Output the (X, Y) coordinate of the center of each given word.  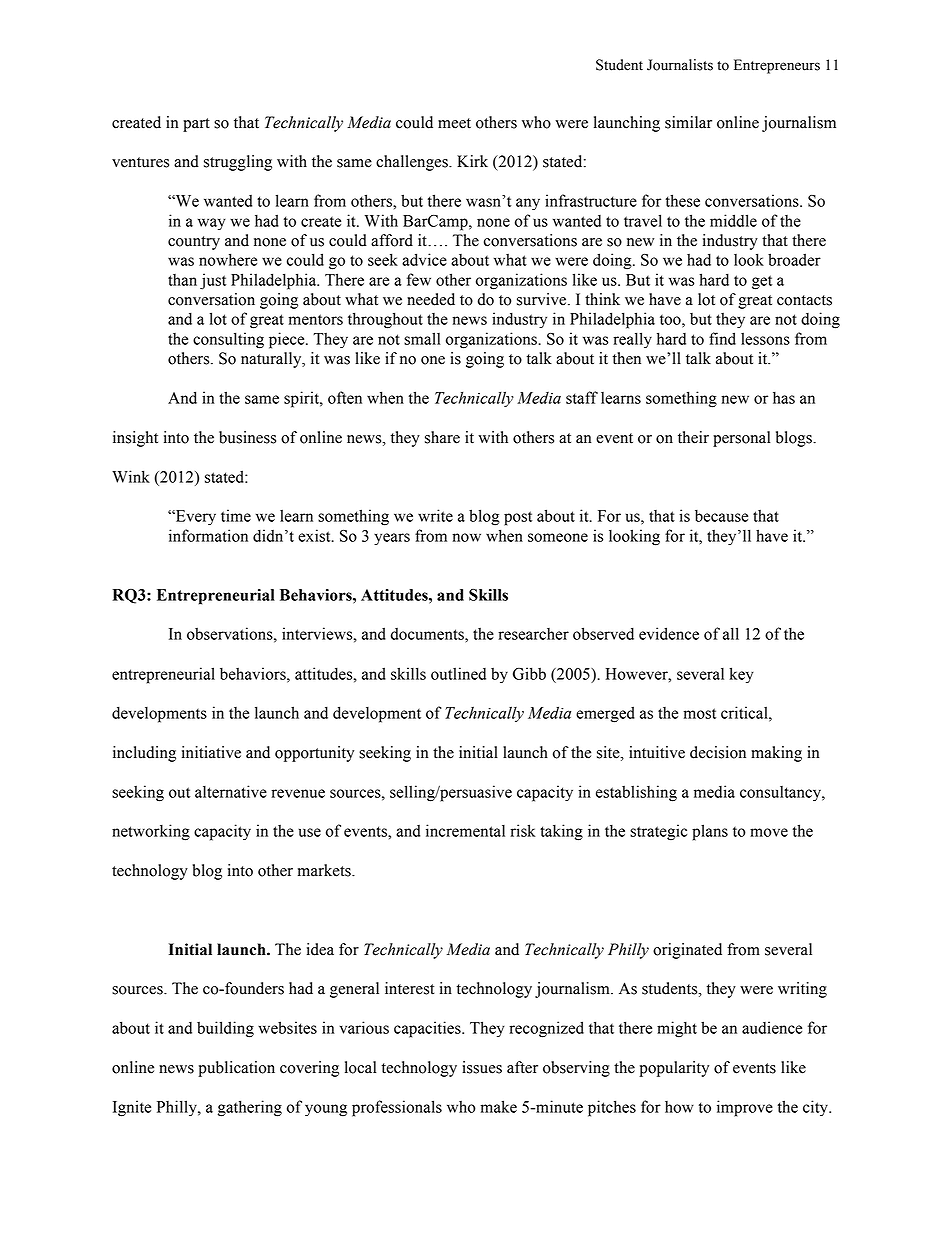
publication (236, 1069)
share (442, 437)
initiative (211, 752)
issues (482, 1067)
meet (454, 123)
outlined (458, 673)
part (196, 125)
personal (741, 439)
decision (718, 752)
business (247, 437)
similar (688, 122)
